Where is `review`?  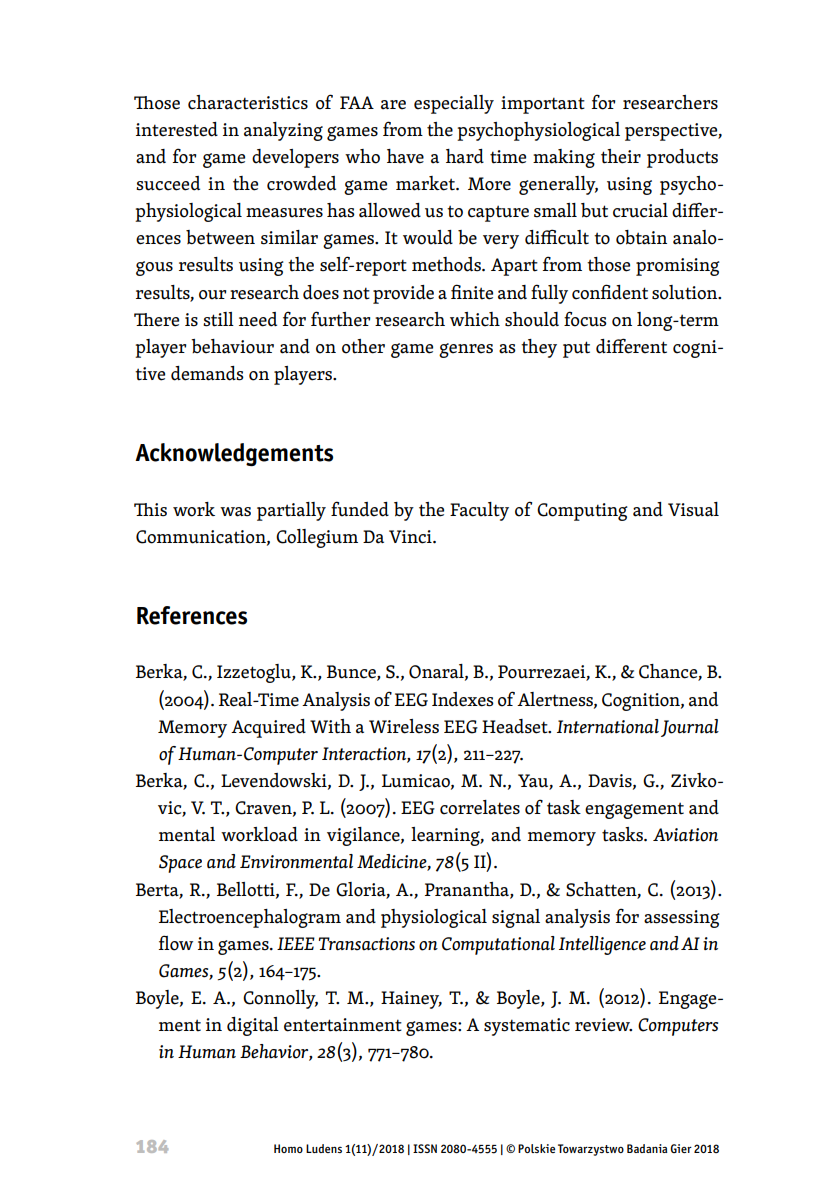 review is located at coordinates (603, 1025).
